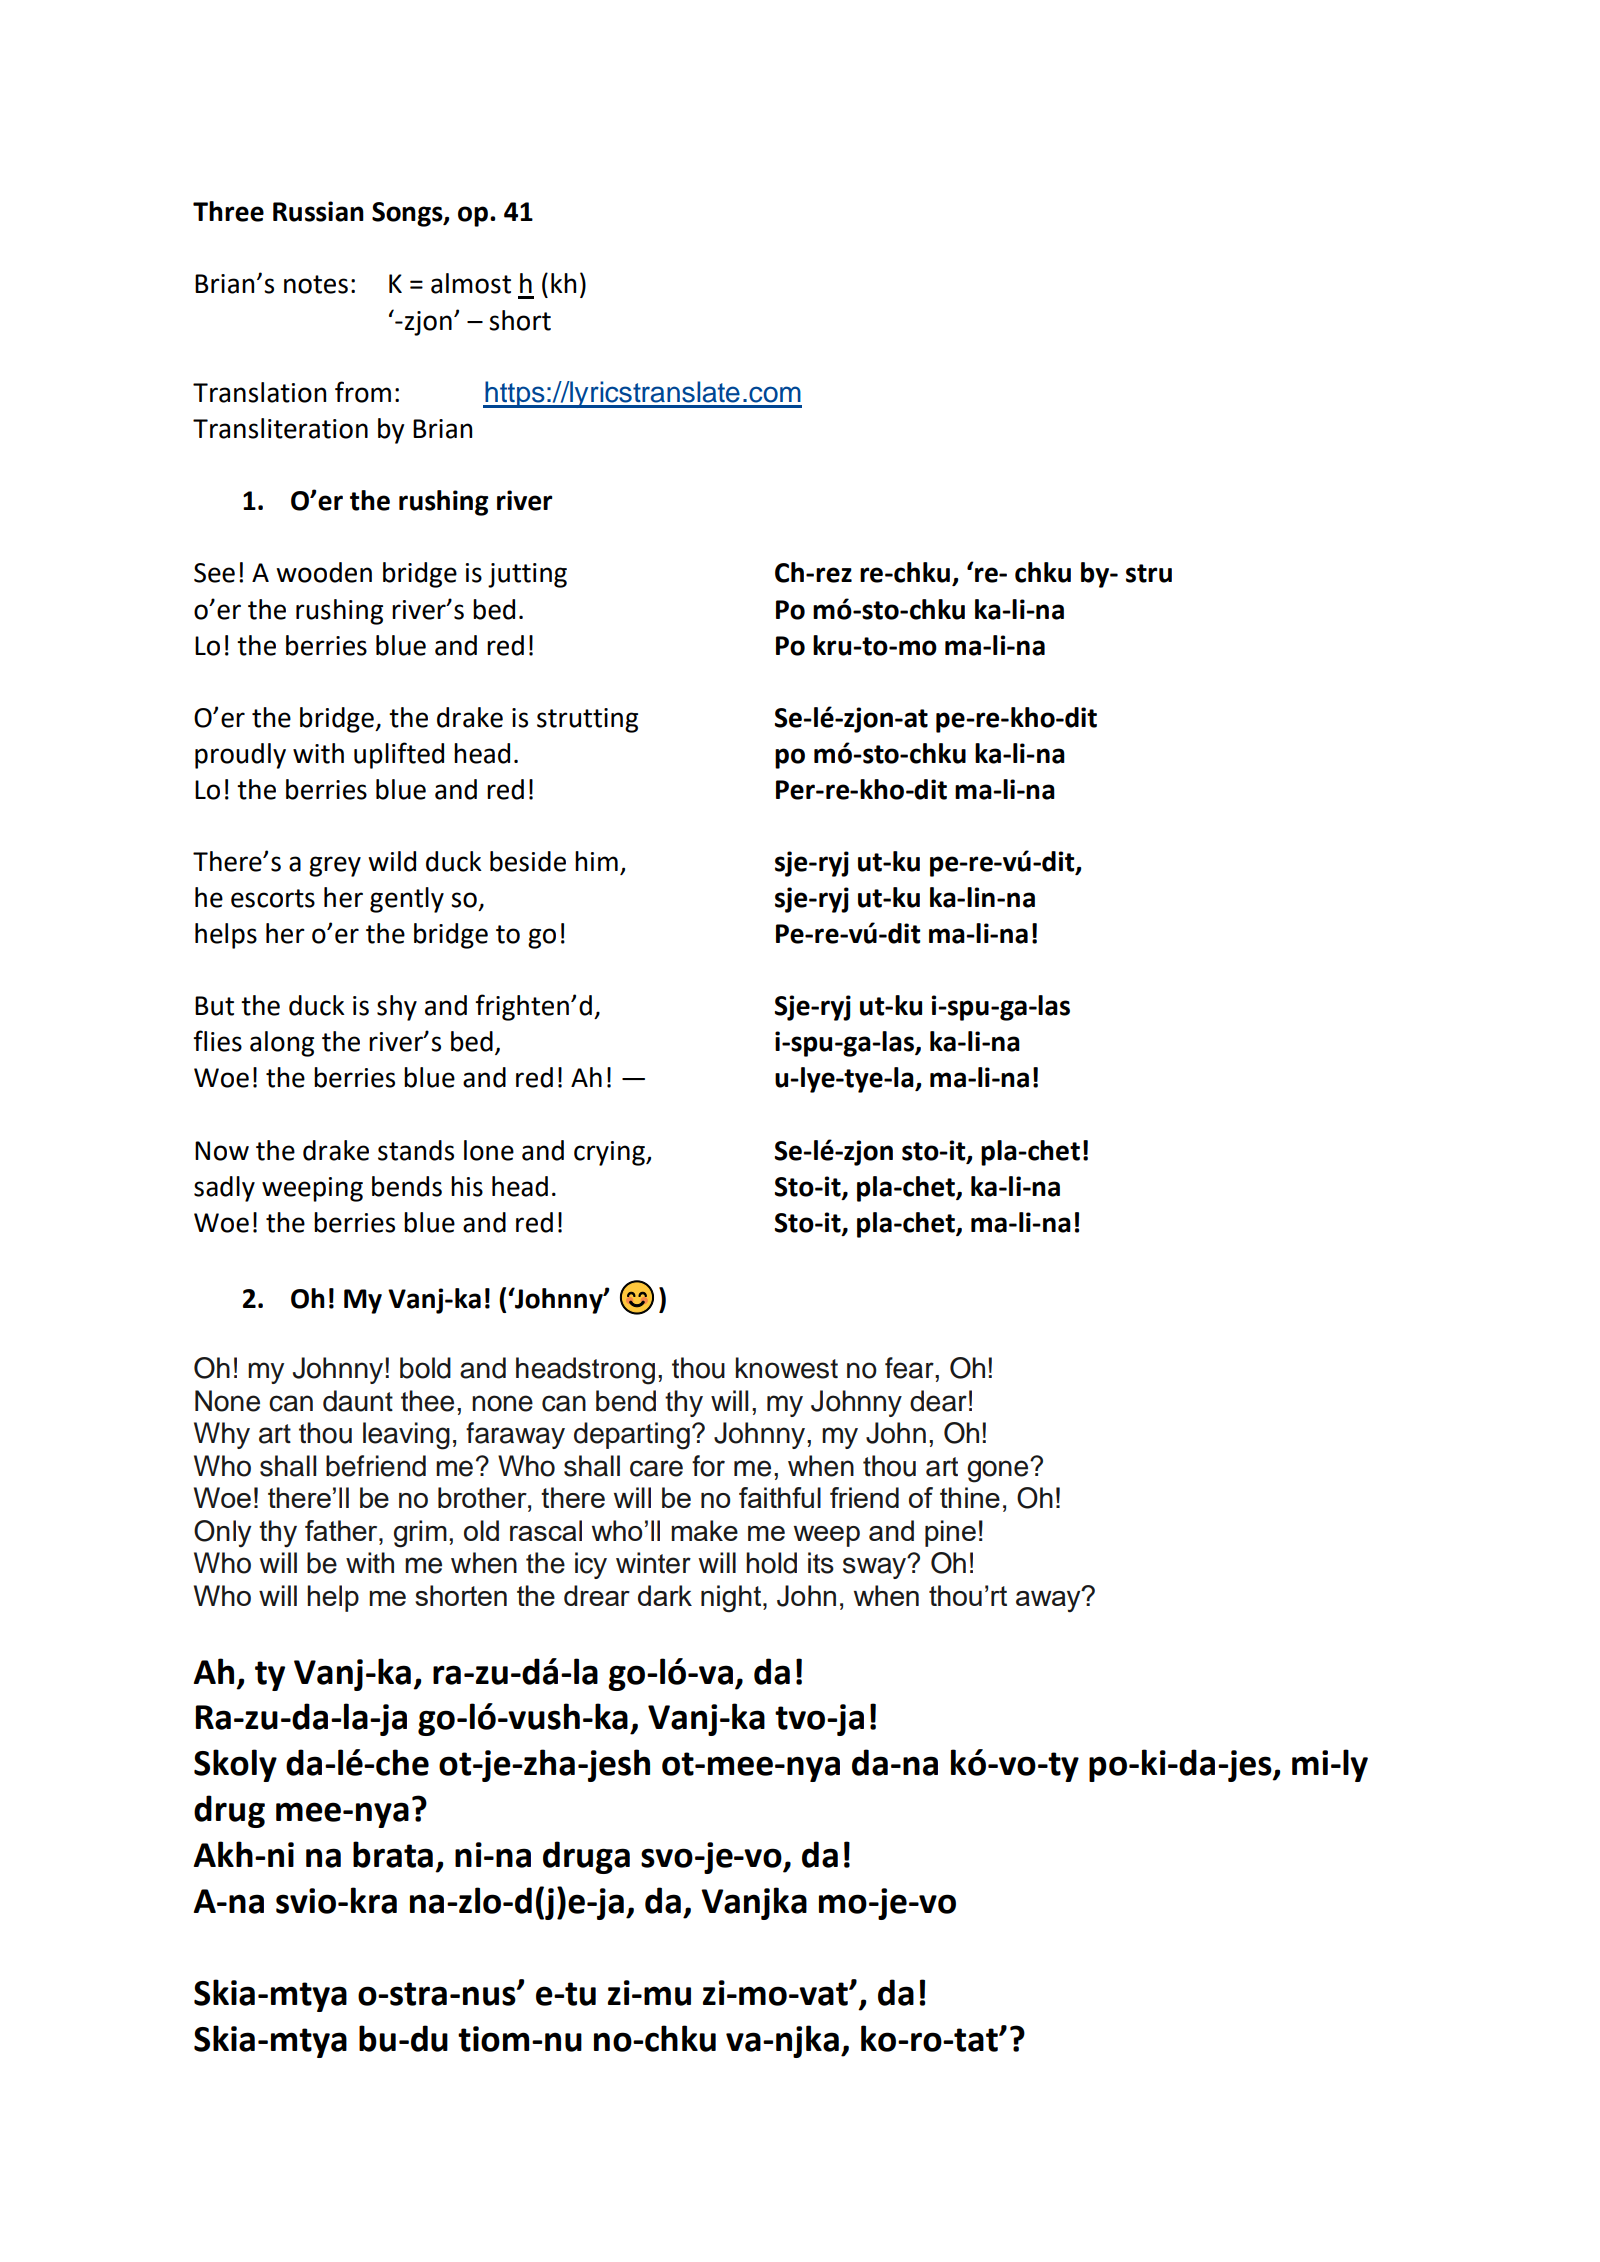 The width and height of the screenshot is (1600, 2262). Describe the element at coordinates (408, 214) in the screenshot. I see `Songs` at that location.
